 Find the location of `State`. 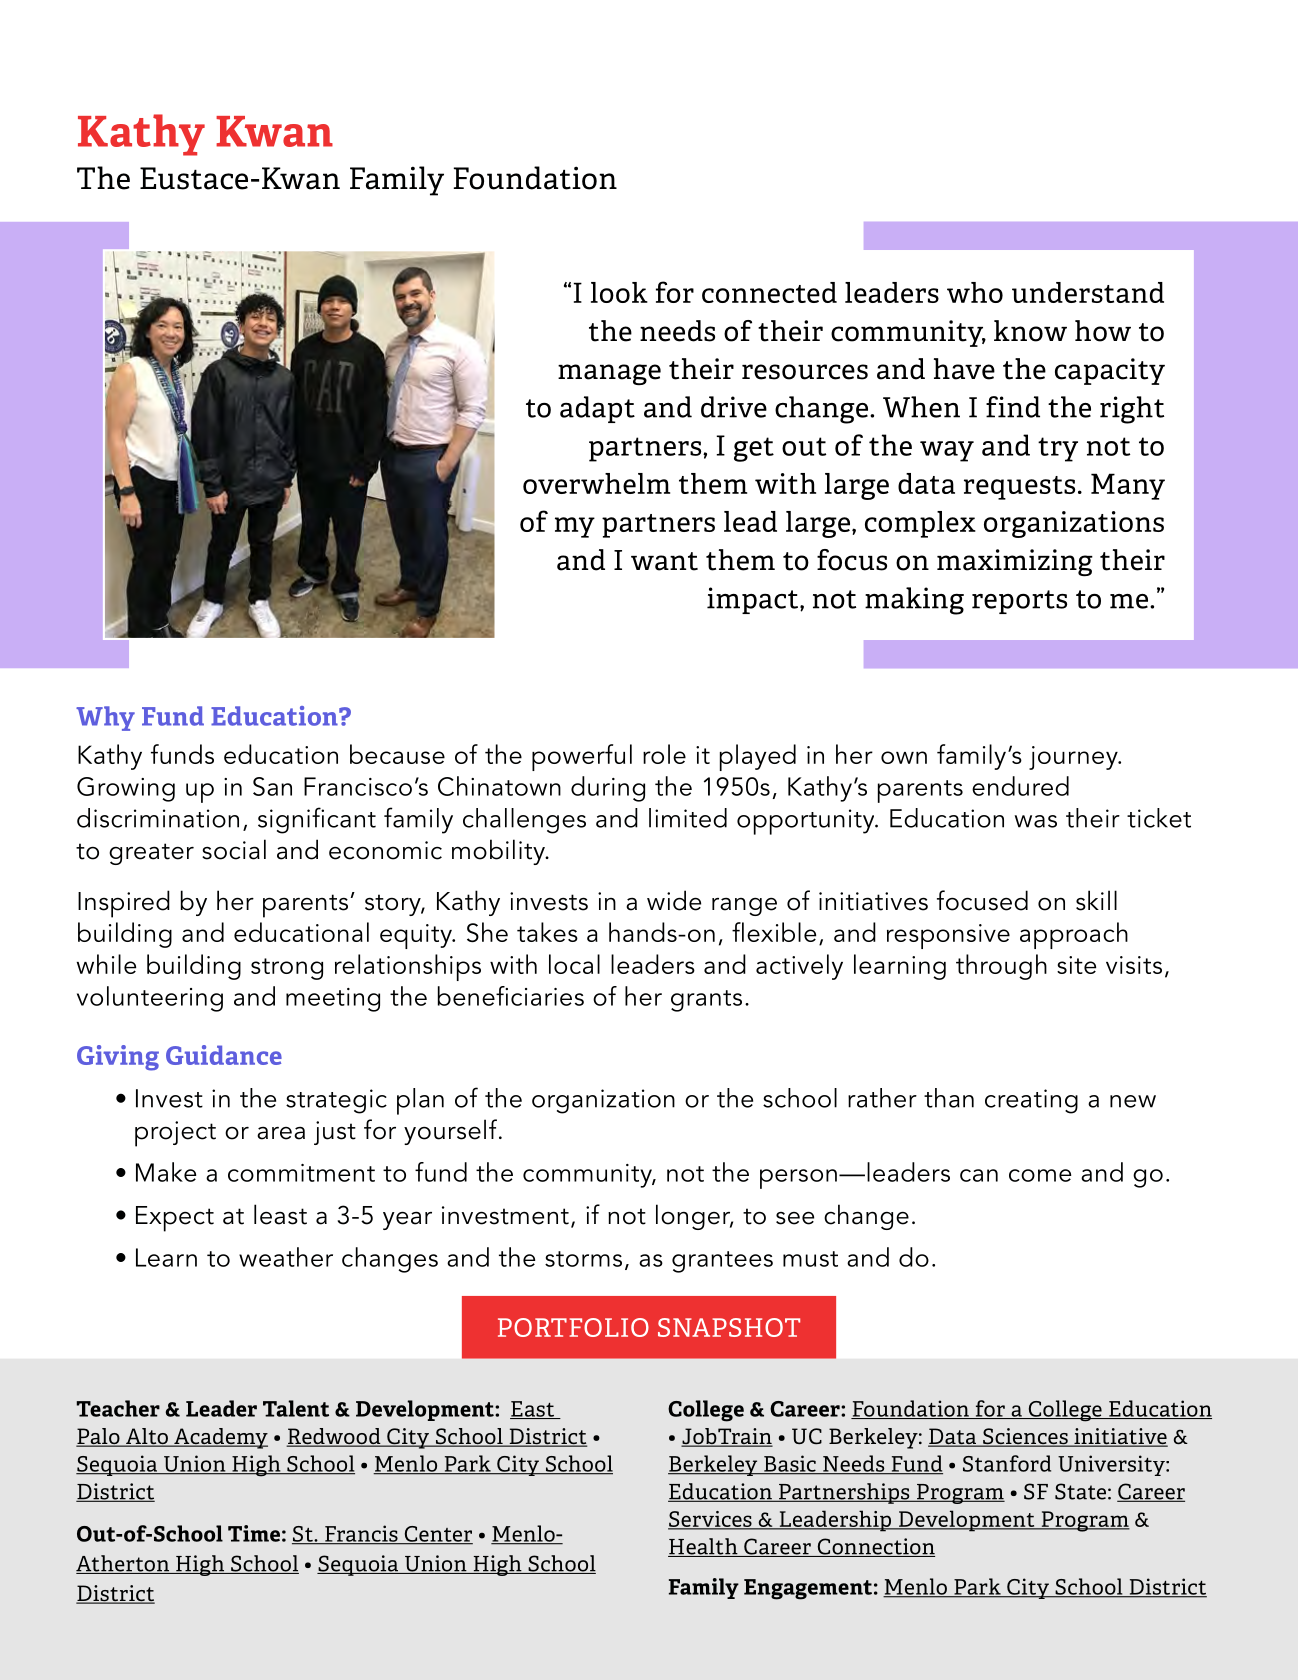

State is located at coordinates (1080, 1491).
